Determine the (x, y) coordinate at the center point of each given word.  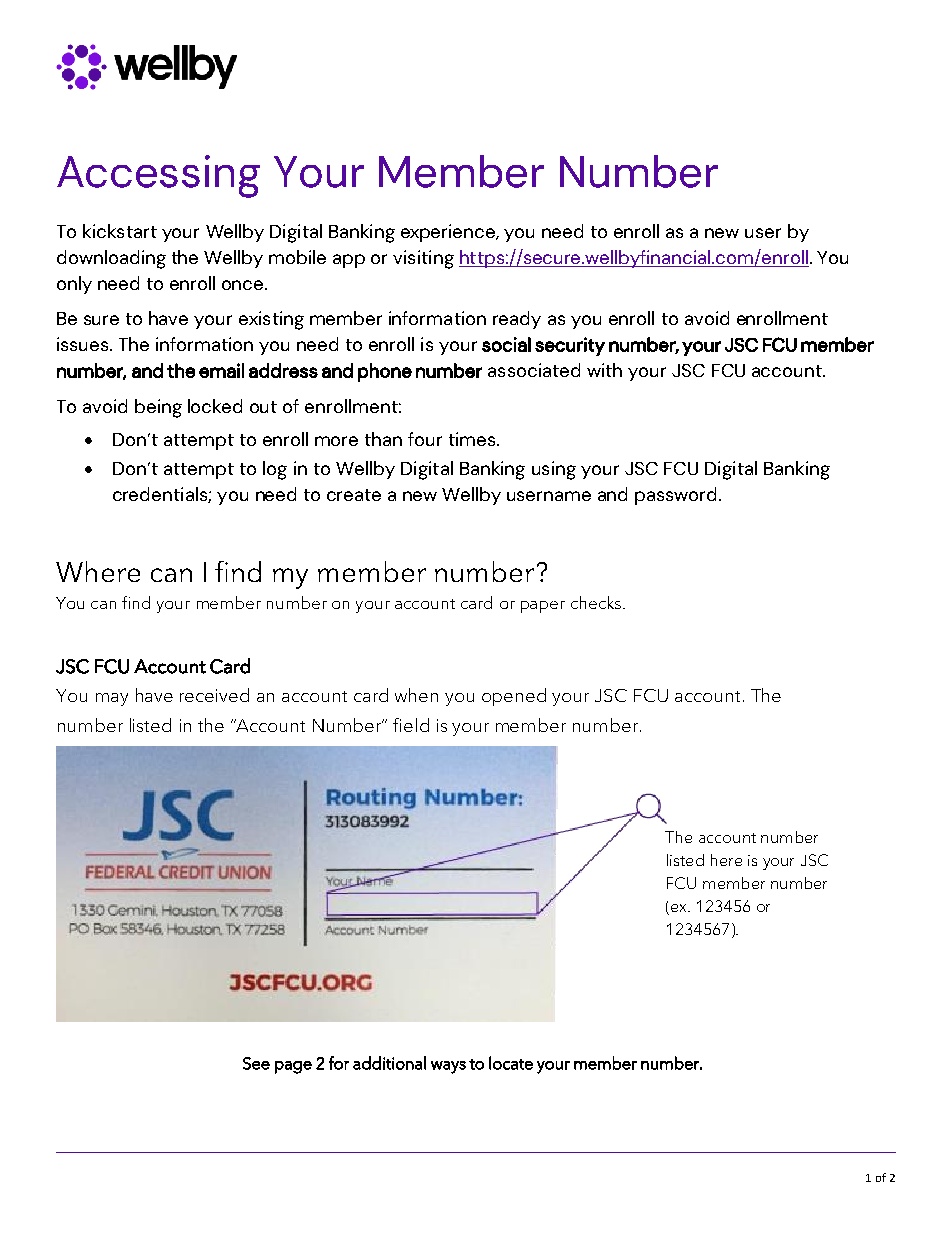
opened (514, 697)
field (411, 725)
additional (389, 1063)
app (349, 261)
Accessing (158, 176)
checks (597, 602)
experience (449, 233)
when (416, 695)
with (604, 370)
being (158, 408)
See (256, 1063)
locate (511, 1063)
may (112, 699)
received (214, 695)
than (383, 439)
